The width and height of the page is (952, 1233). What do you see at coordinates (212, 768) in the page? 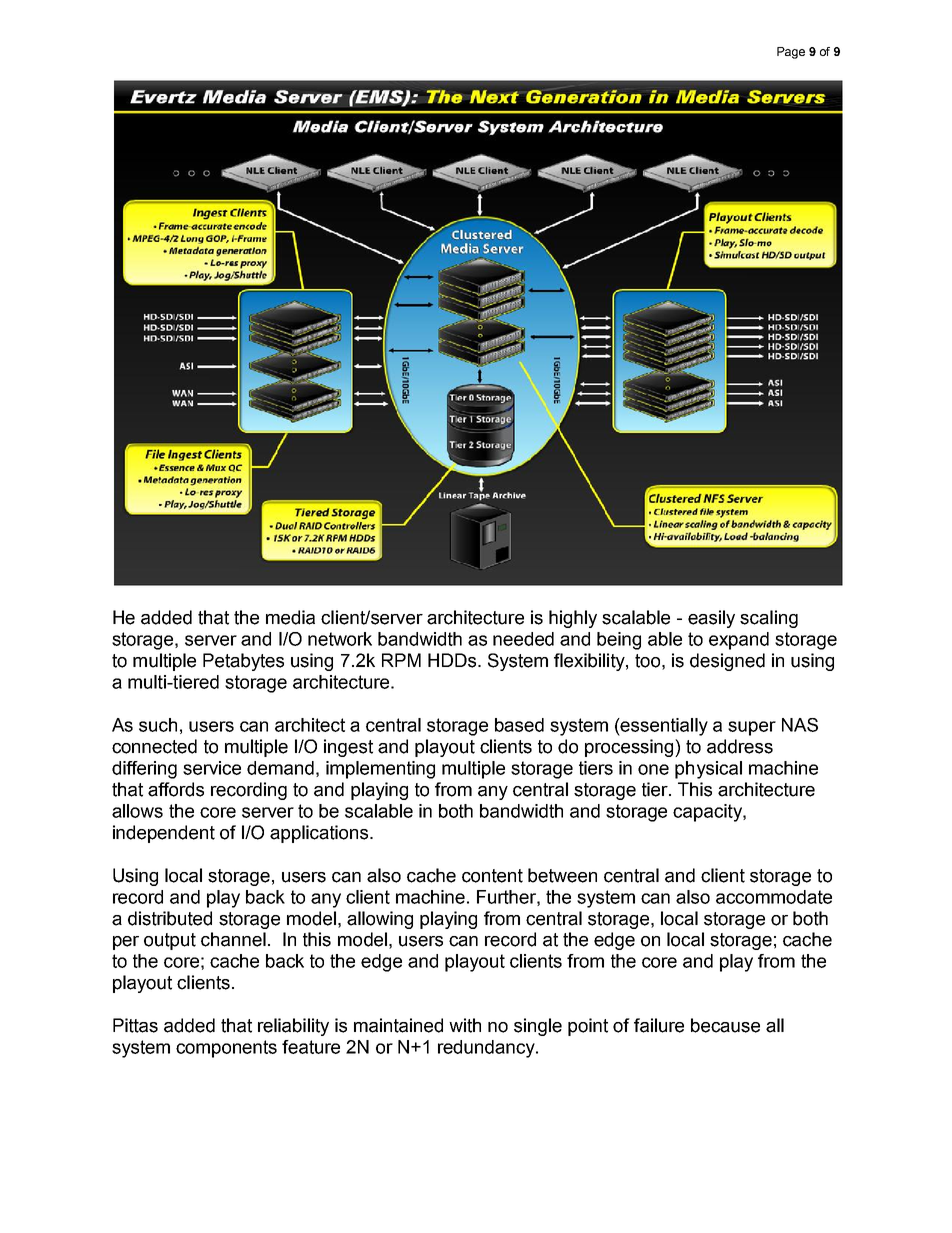
I see `service` at bounding box center [212, 768].
